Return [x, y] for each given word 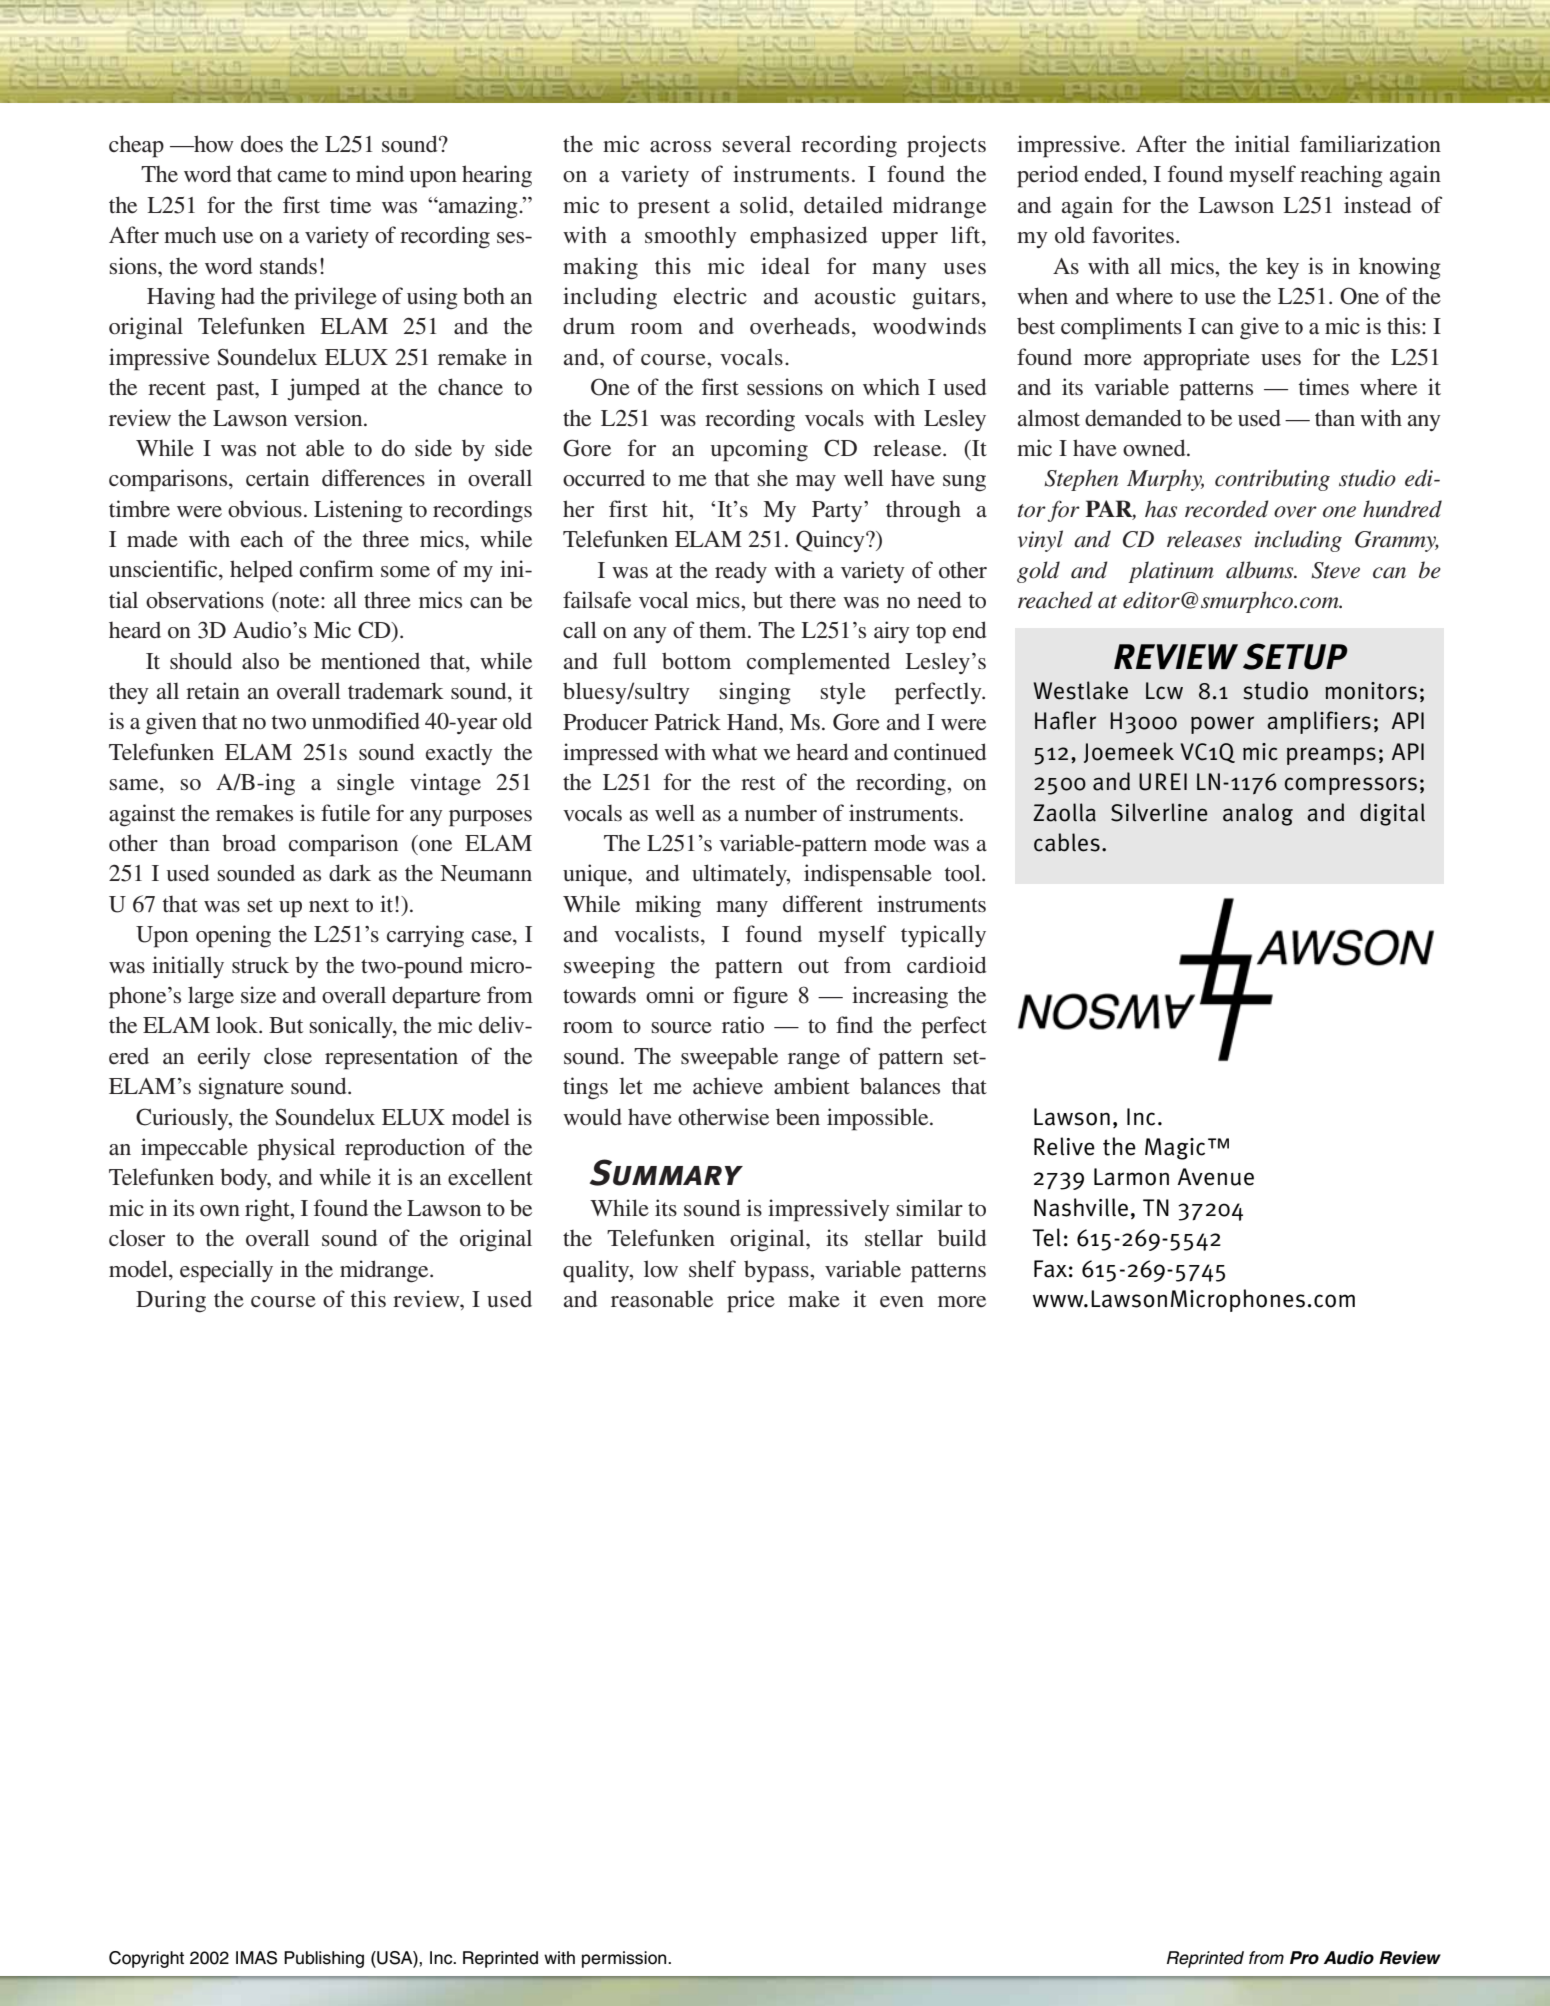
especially [226, 1271]
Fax [1050, 1269]
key [1282, 268]
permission [625, 1959]
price [751, 1301]
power [1222, 725]
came [302, 177]
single [365, 784]
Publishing [324, 1959]
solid [765, 204]
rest [758, 783]
